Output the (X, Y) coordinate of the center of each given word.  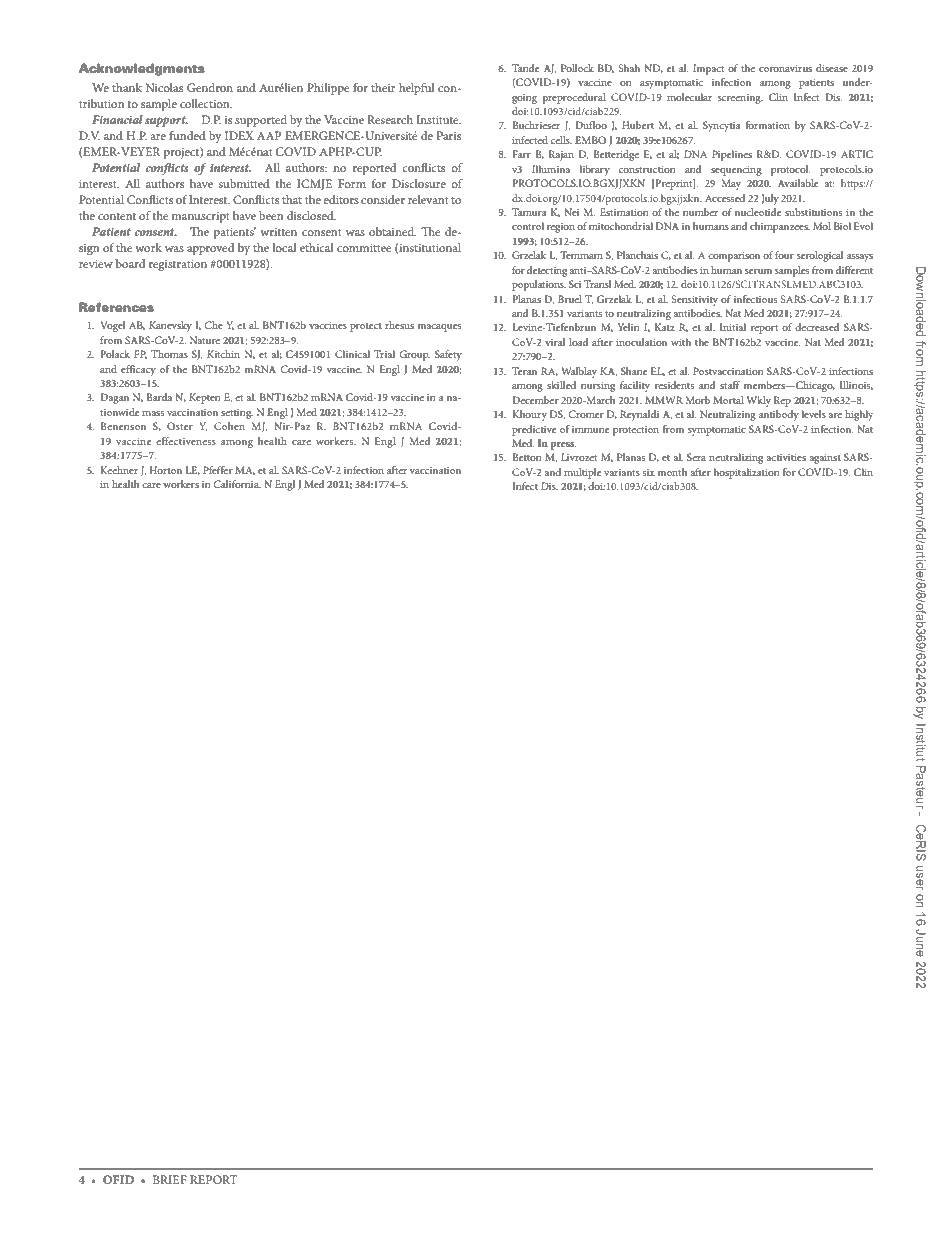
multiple (582, 473)
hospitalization (747, 473)
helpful (416, 89)
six (649, 472)
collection (206, 103)
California (237, 484)
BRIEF (170, 1179)
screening (740, 99)
